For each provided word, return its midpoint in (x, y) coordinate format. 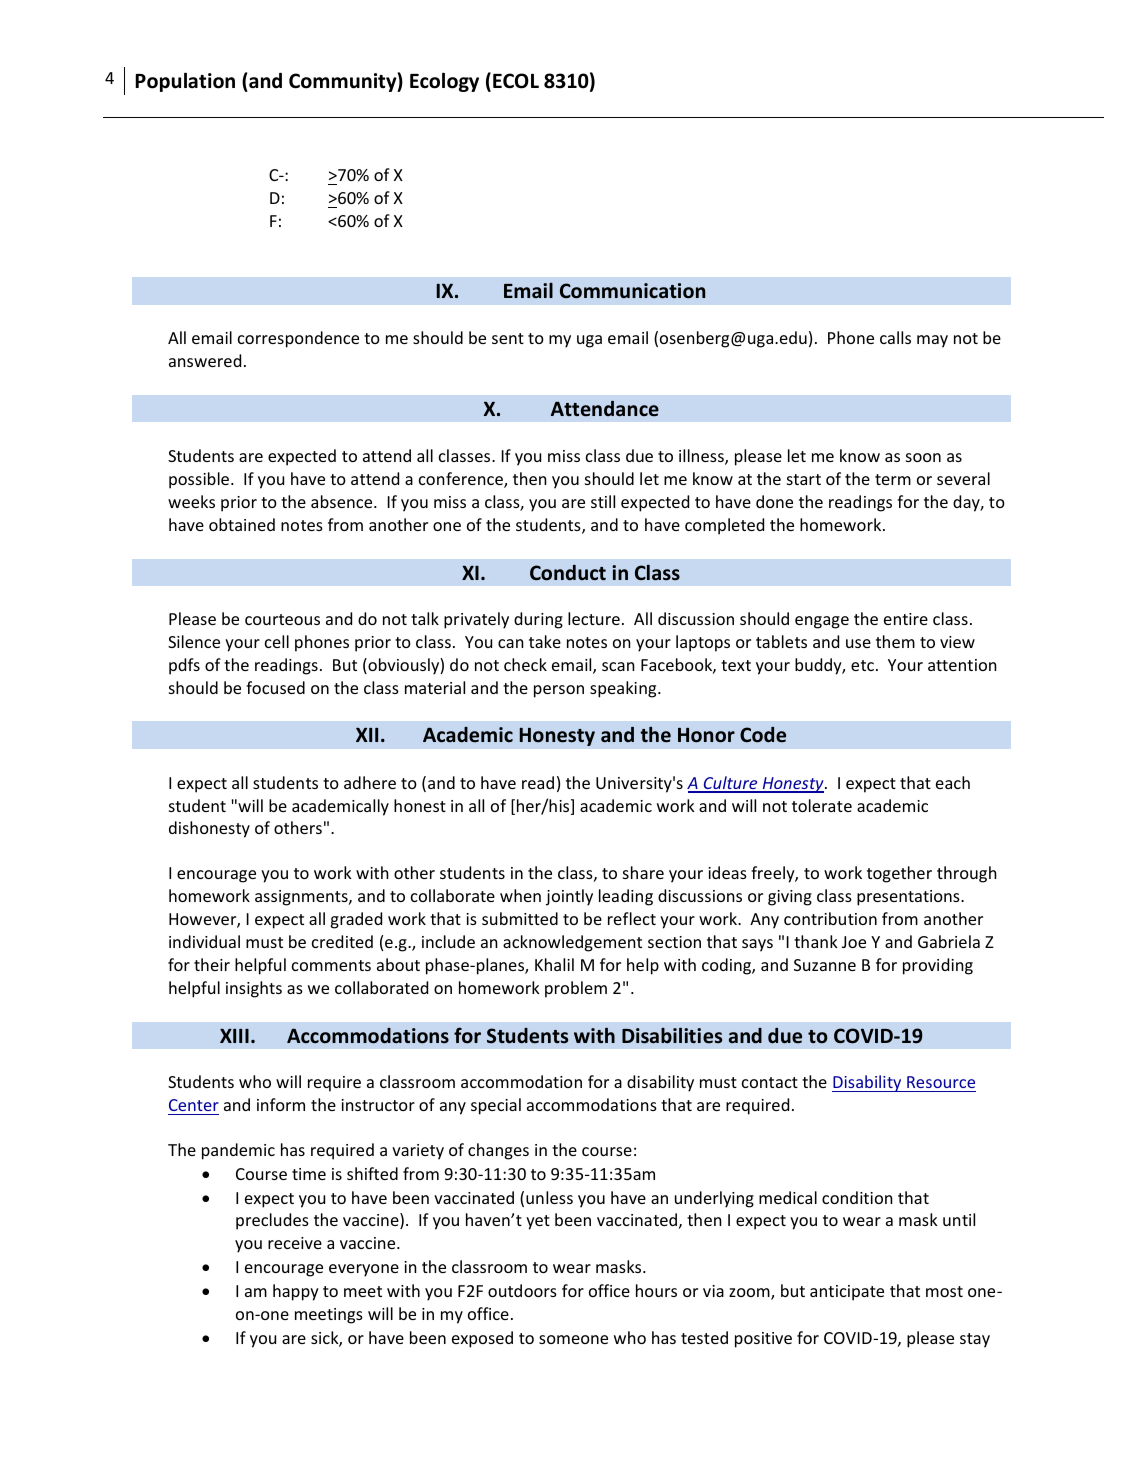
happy (296, 1292)
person (559, 691)
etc (862, 665)
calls (895, 337)
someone (573, 1339)
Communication (632, 291)
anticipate (847, 1293)
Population (185, 82)
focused (275, 687)
